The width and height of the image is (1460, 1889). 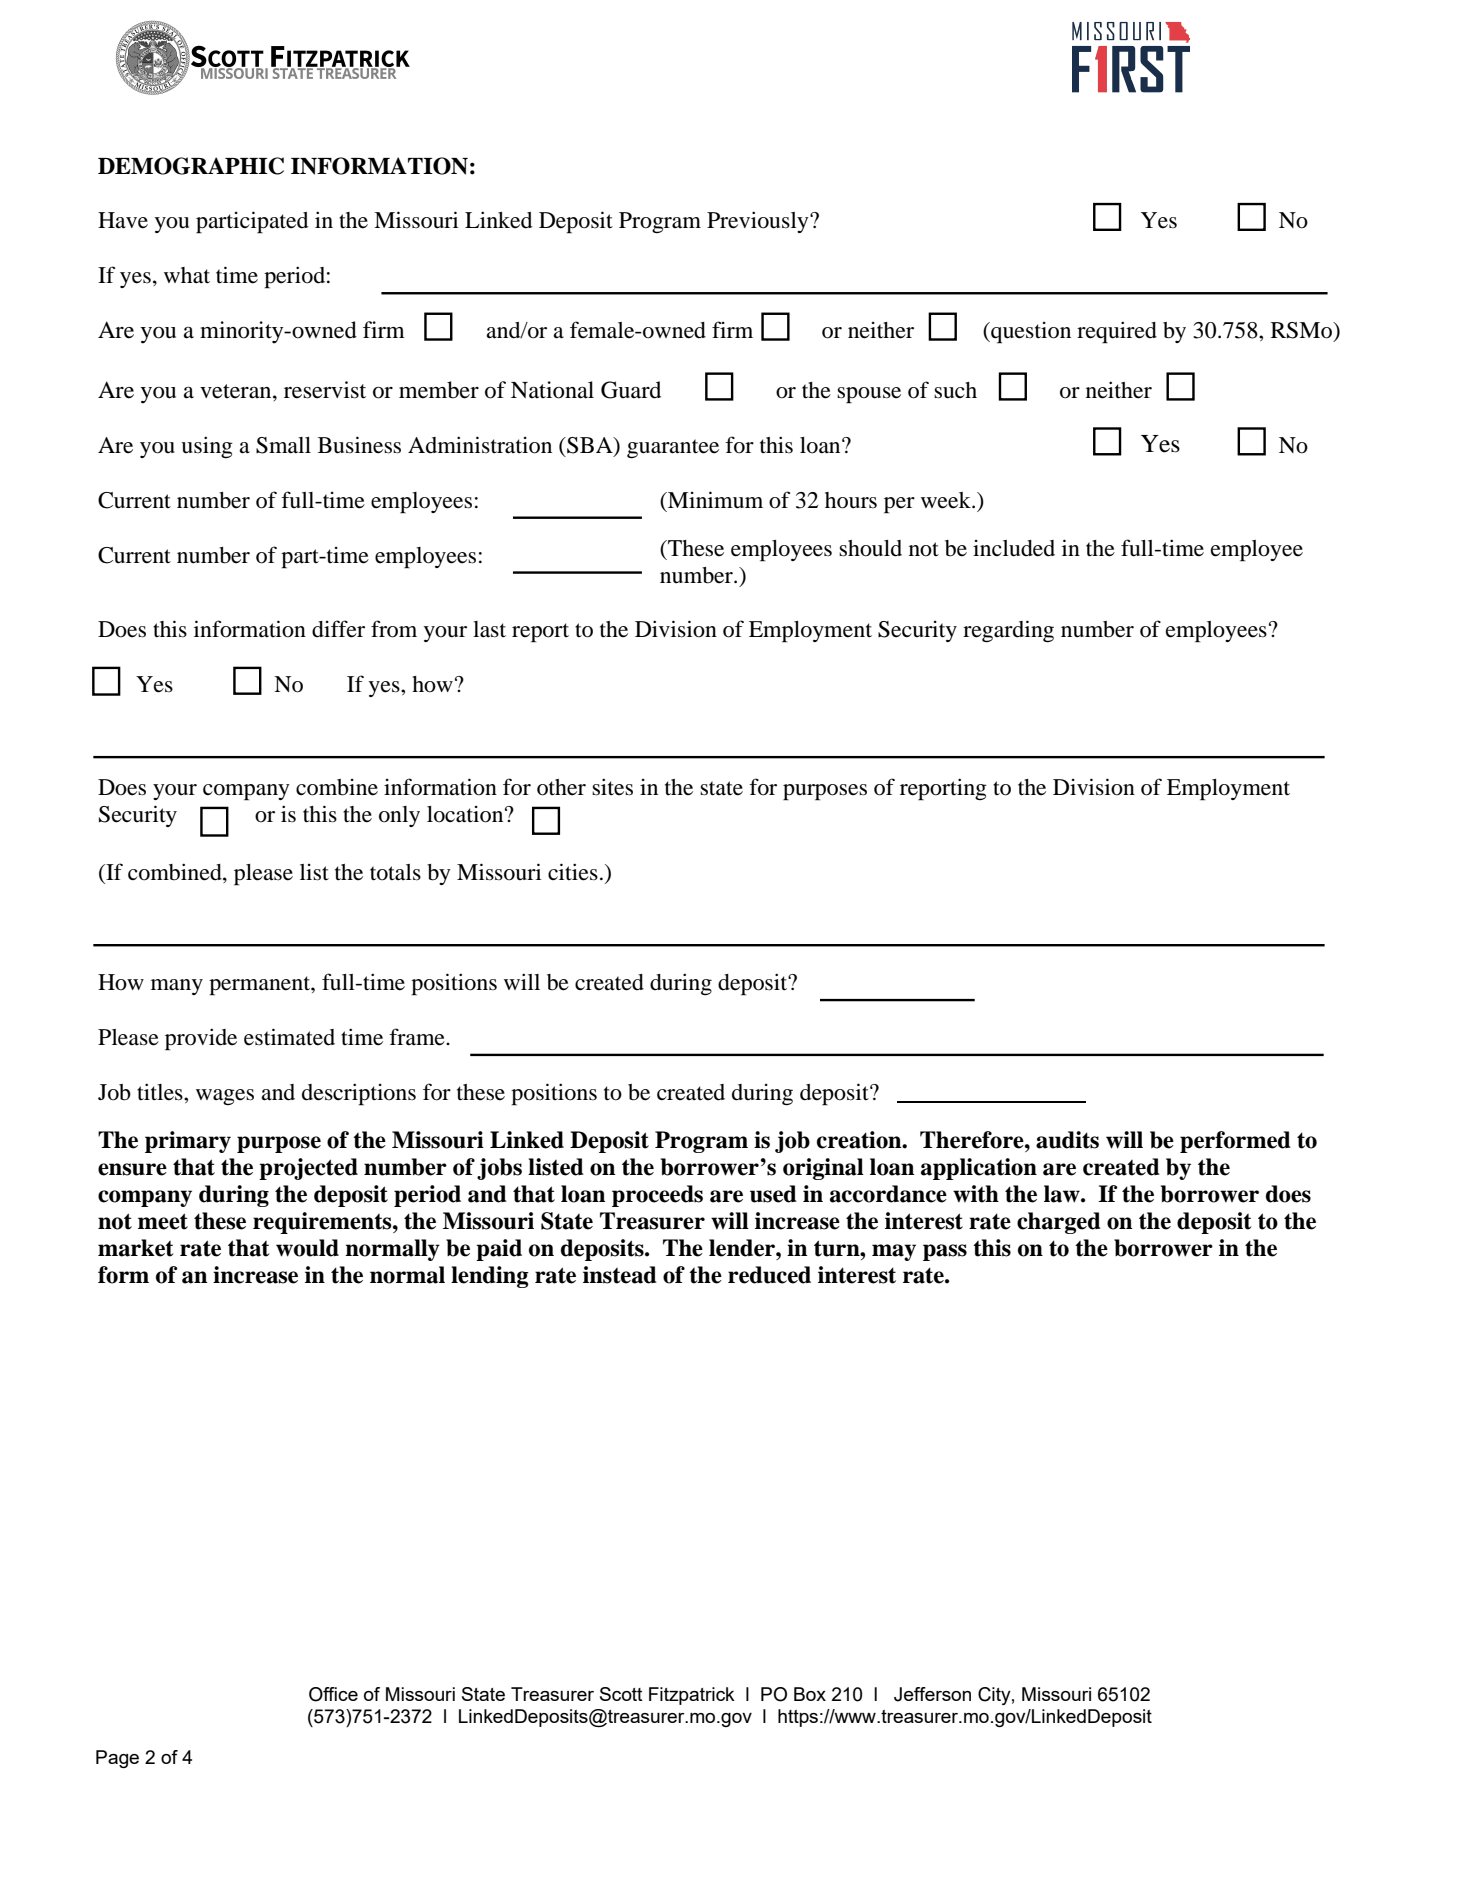 I want to click on Jefferson, so click(x=932, y=1694).
